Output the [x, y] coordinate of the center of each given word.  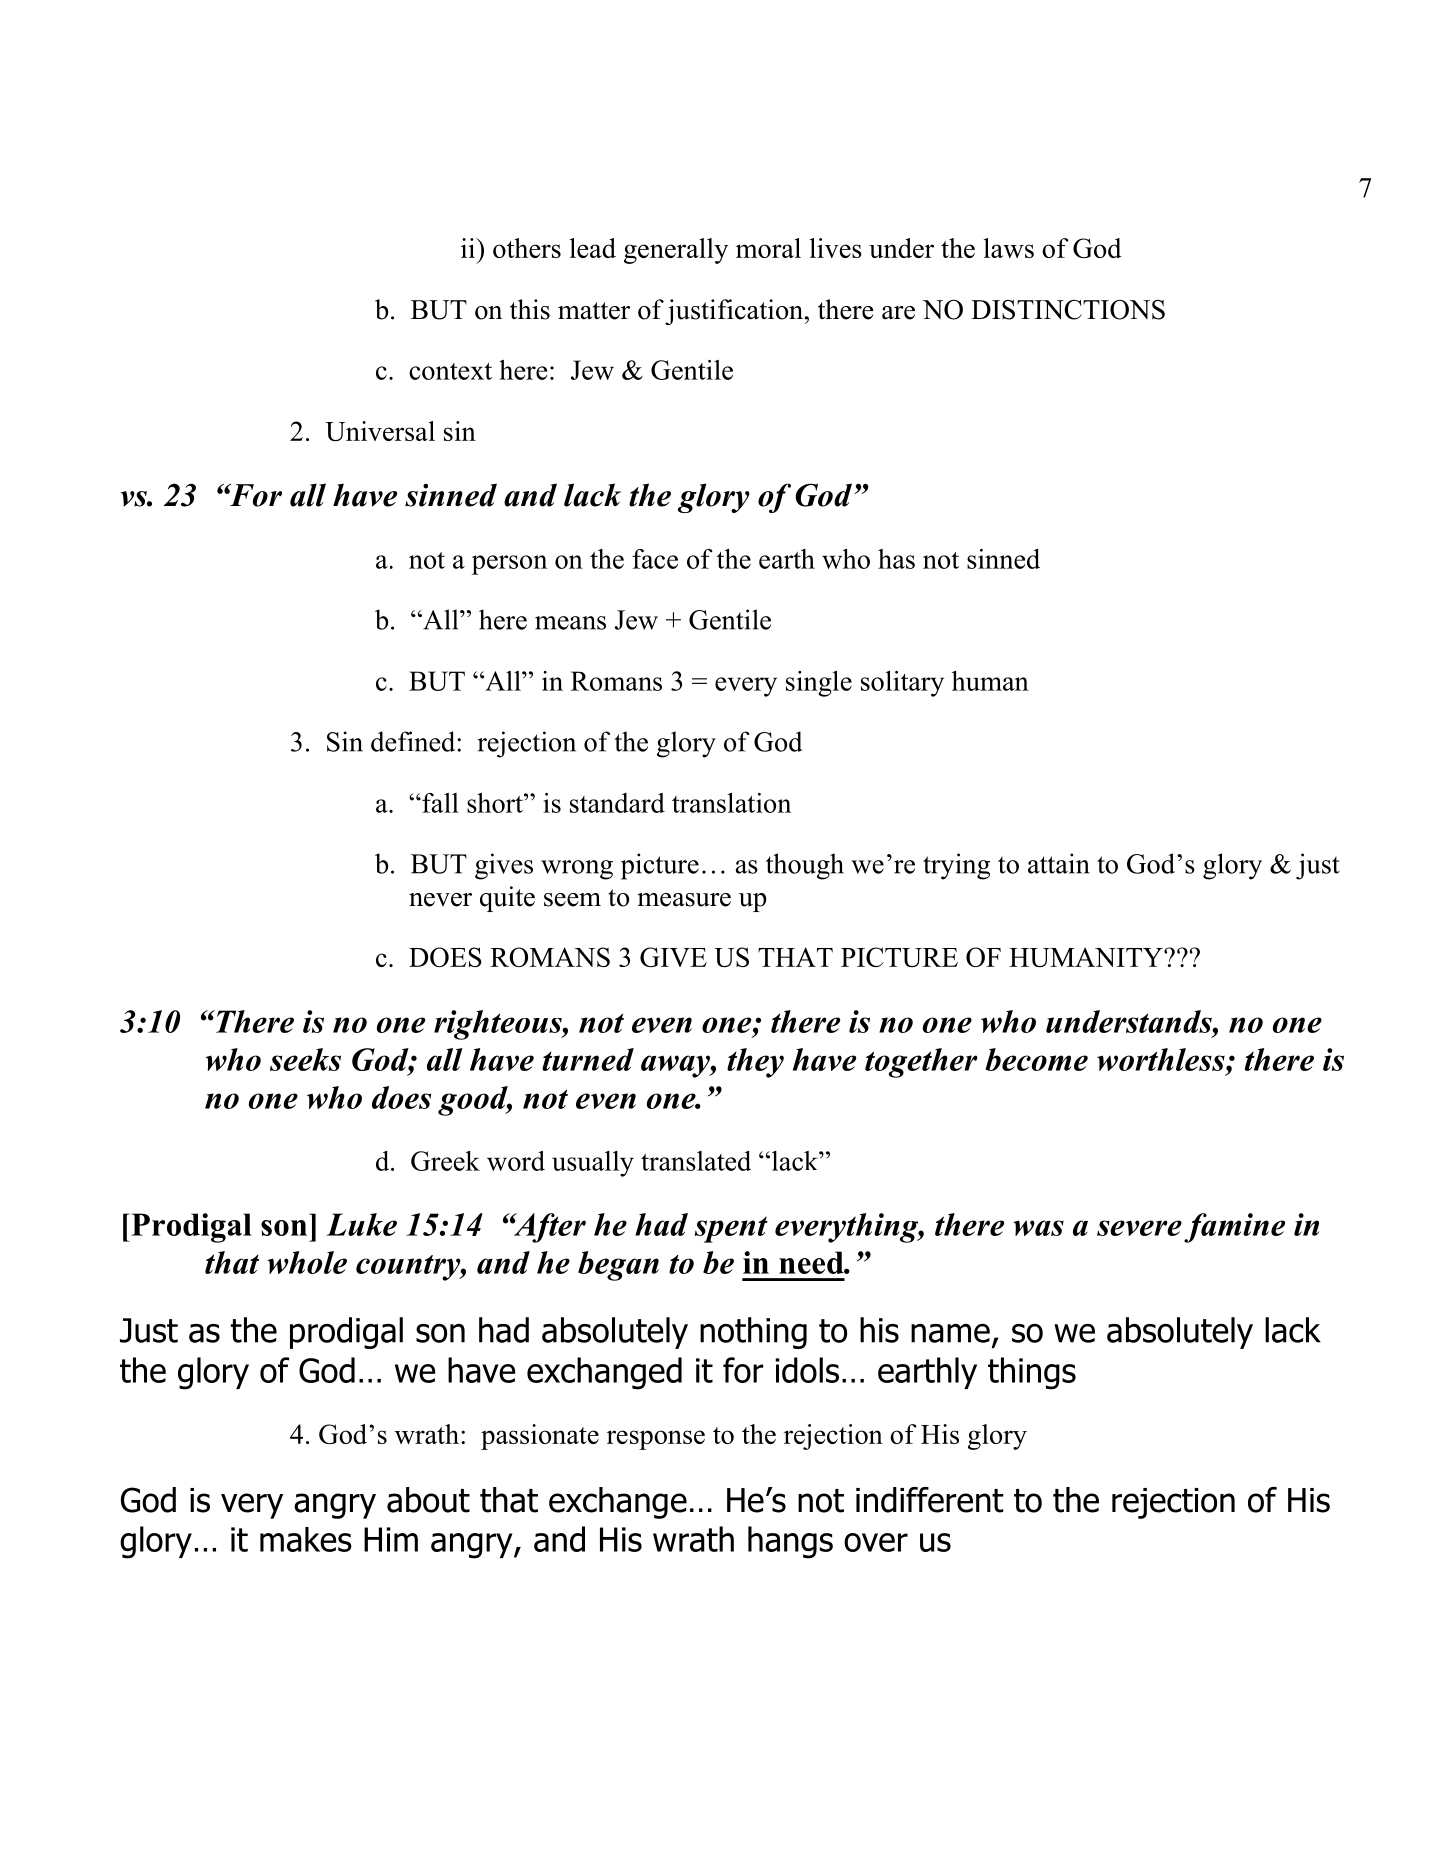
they [755, 1063]
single [819, 684]
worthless [1162, 1059]
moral [768, 248]
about [428, 1500]
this [530, 309]
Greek [445, 1161]
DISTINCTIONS [1068, 310]
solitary [902, 684]
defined [414, 741]
